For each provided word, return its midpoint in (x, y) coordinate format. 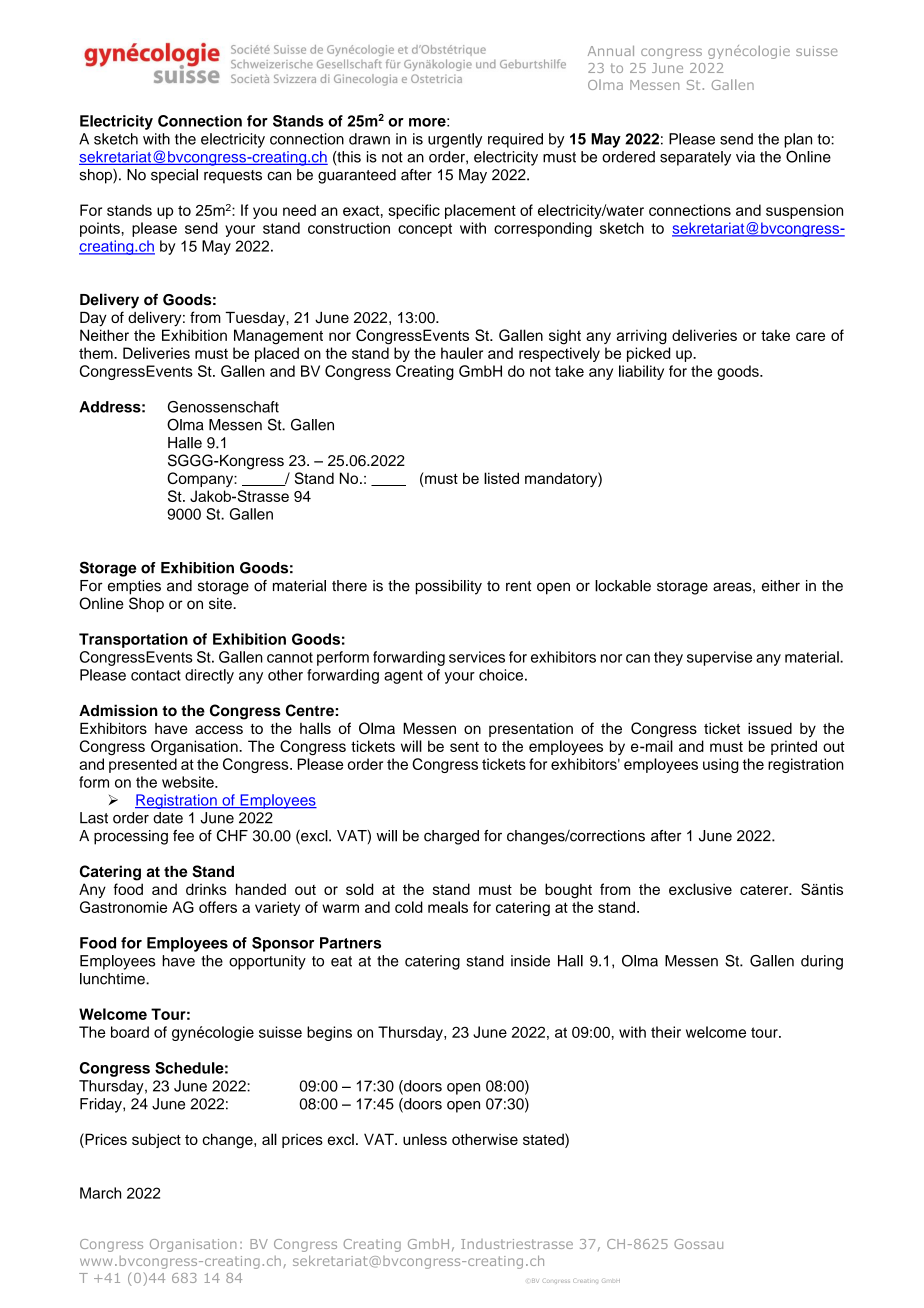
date (168, 818)
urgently (455, 140)
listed (501, 478)
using (721, 765)
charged (451, 837)
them (97, 353)
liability (641, 372)
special (174, 176)
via (745, 157)
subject (156, 1140)
